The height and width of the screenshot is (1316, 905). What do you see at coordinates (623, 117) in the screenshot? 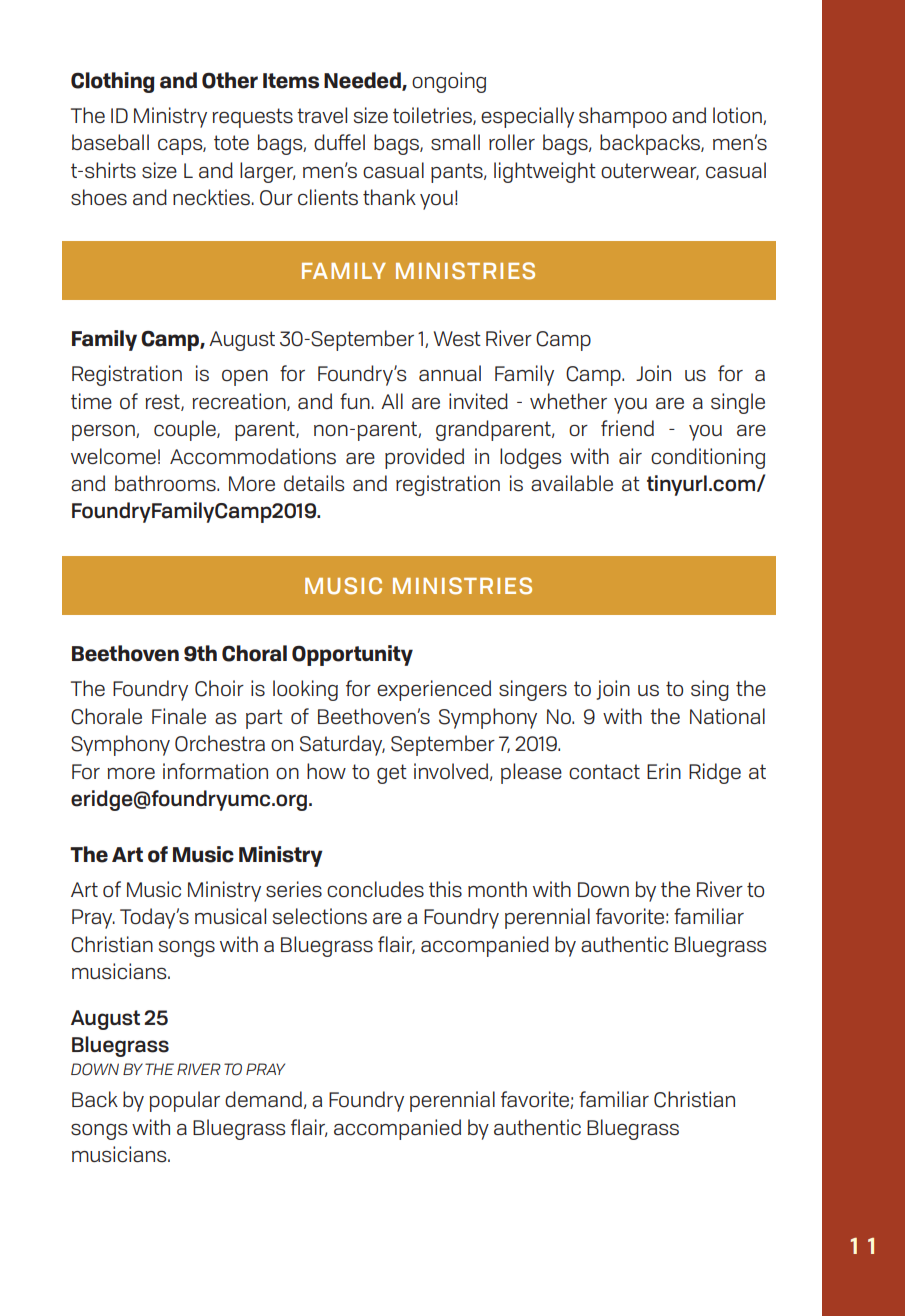
I see `shampoo` at bounding box center [623, 117].
